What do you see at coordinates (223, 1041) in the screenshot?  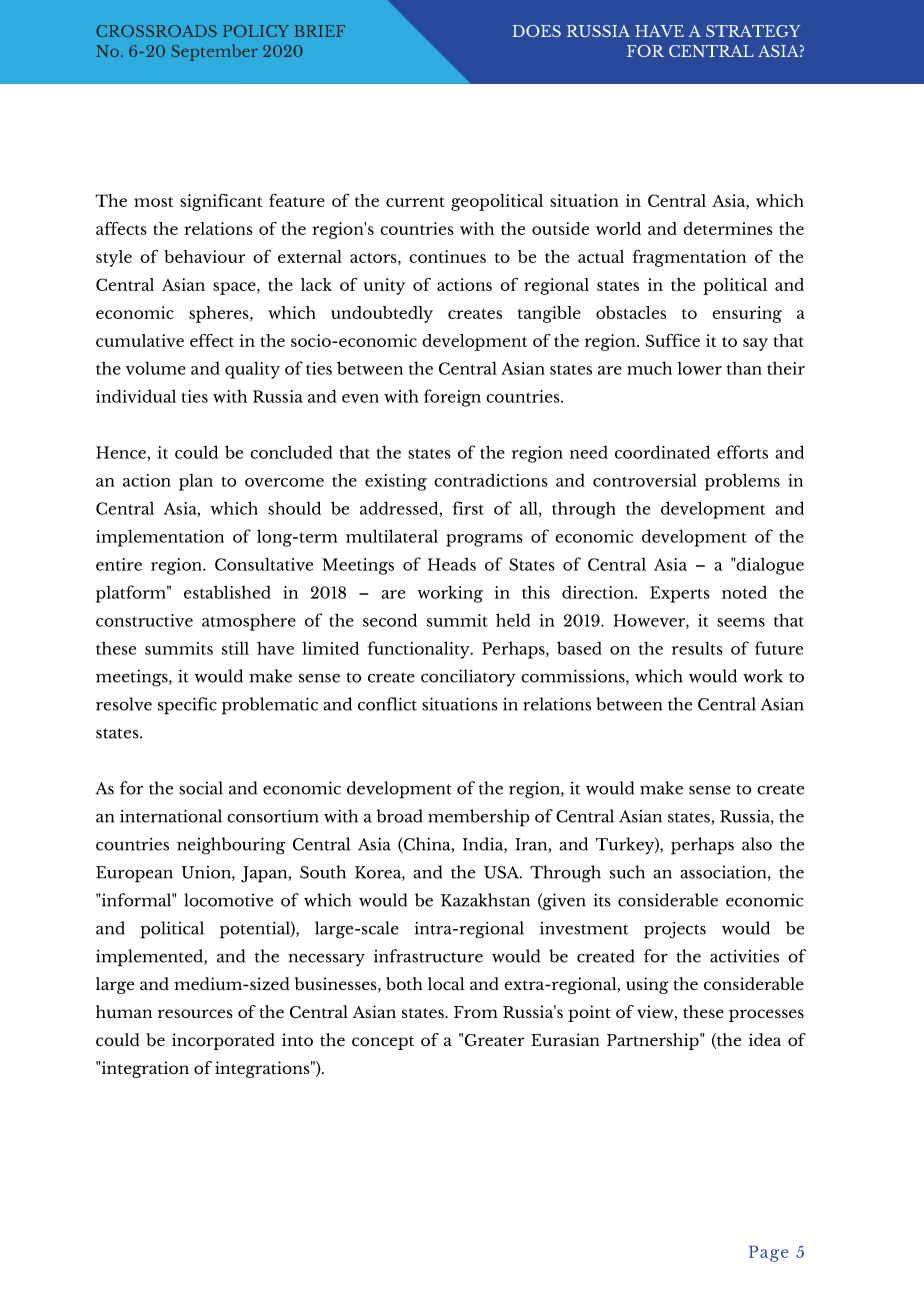 I see `incorporated` at bounding box center [223, 1041].
